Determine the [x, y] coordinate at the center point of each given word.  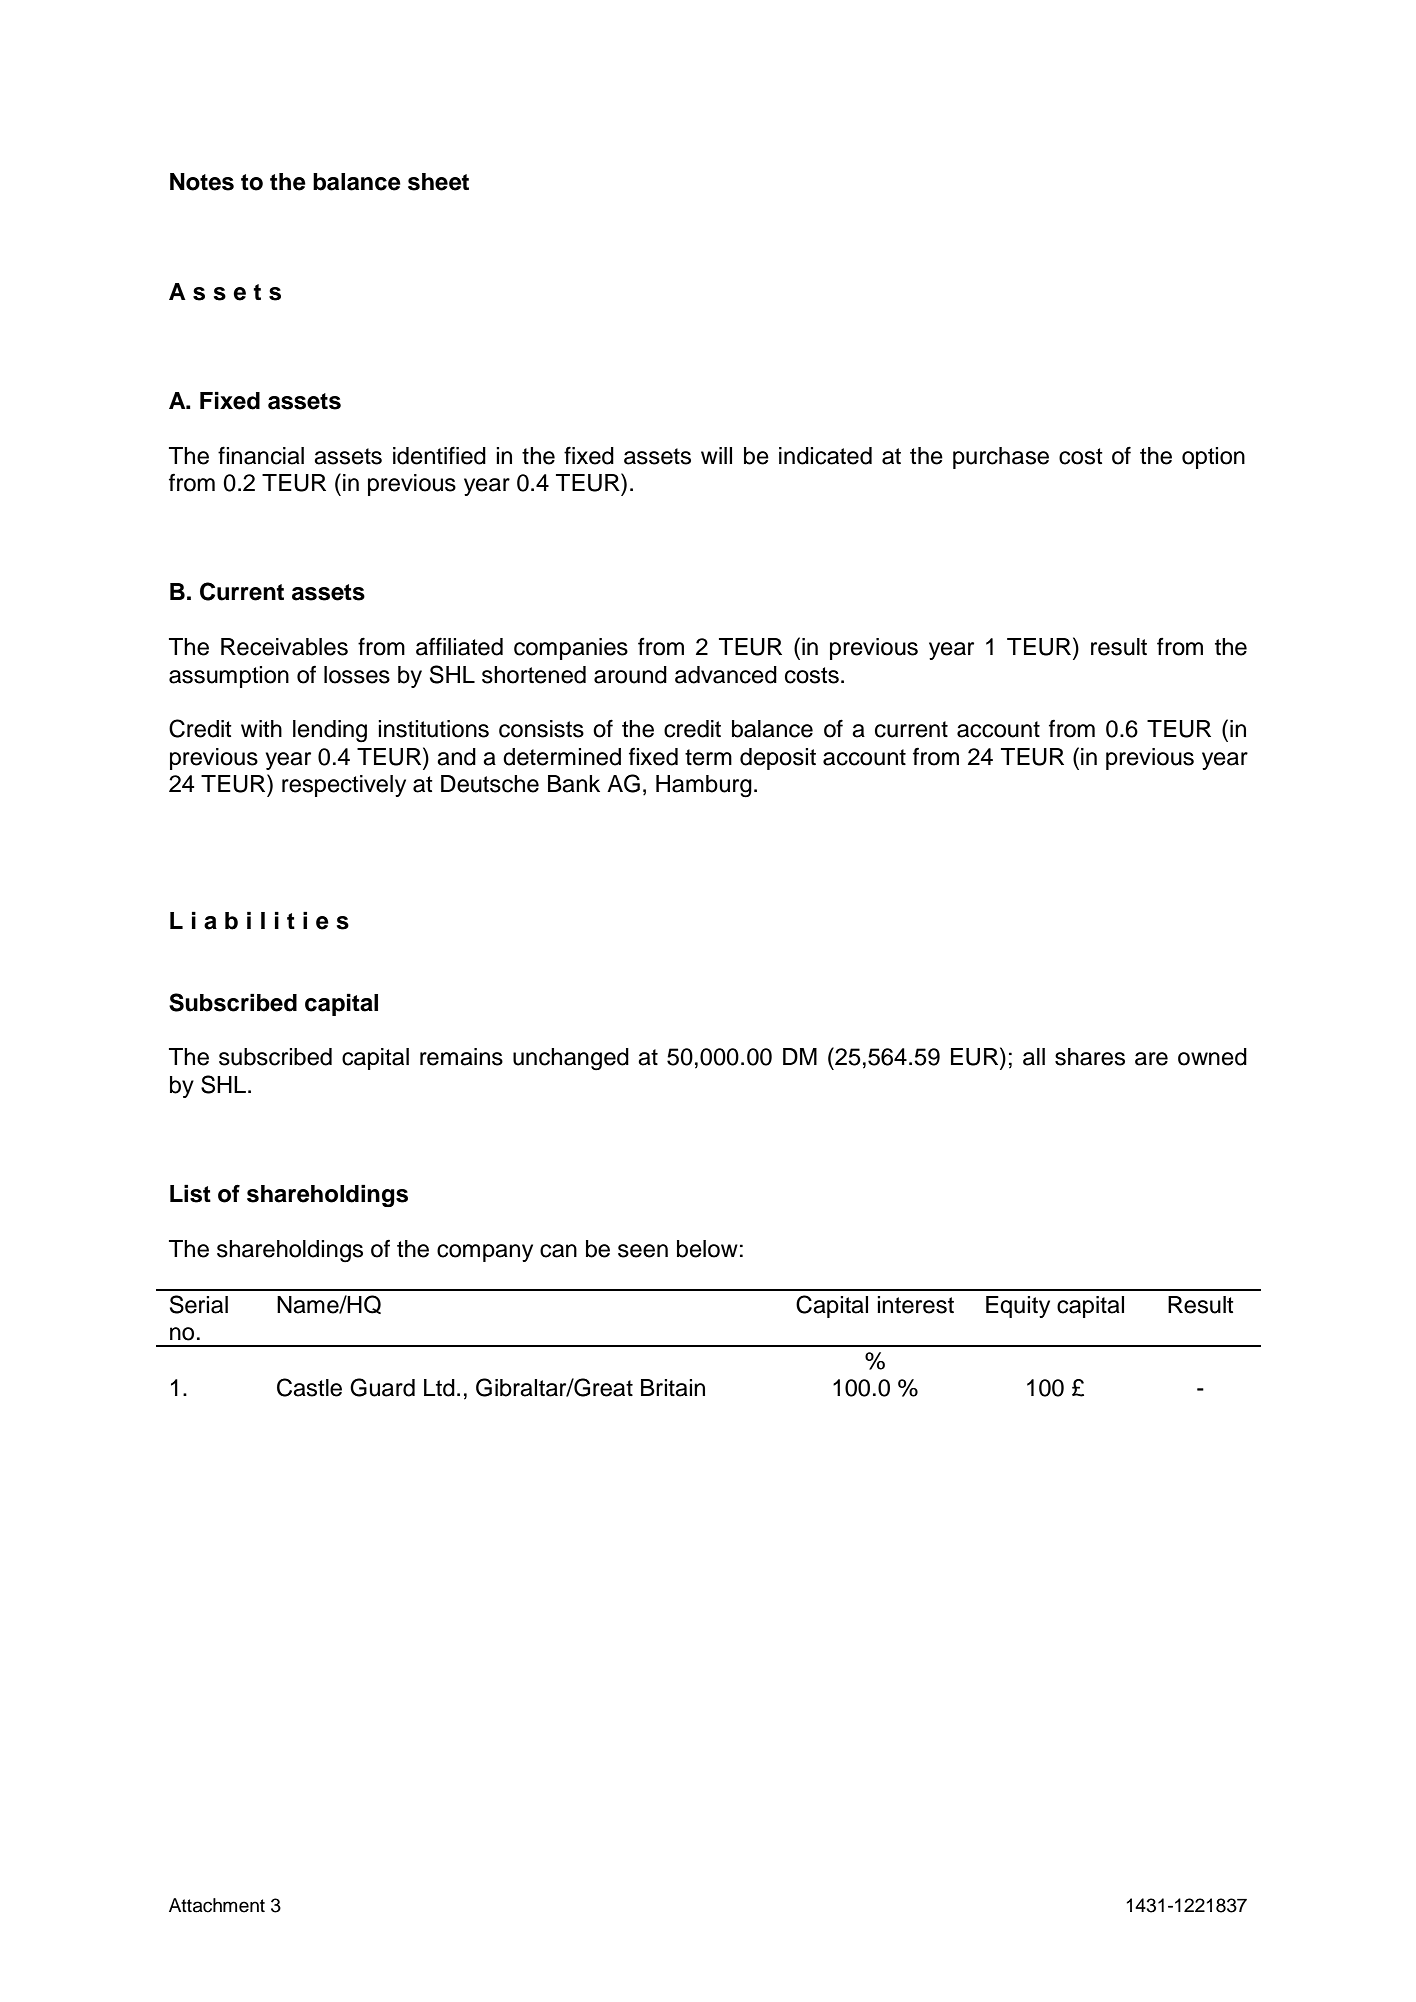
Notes [202, 182]
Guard [382, 1387]
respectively [344, 786]
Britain [673, 1388]
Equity [1018, 1307]
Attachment [217, 1905]
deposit [778, 759]
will [716, 455]
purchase [1001, 458]
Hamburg [704, 786]
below [707, 1249]
